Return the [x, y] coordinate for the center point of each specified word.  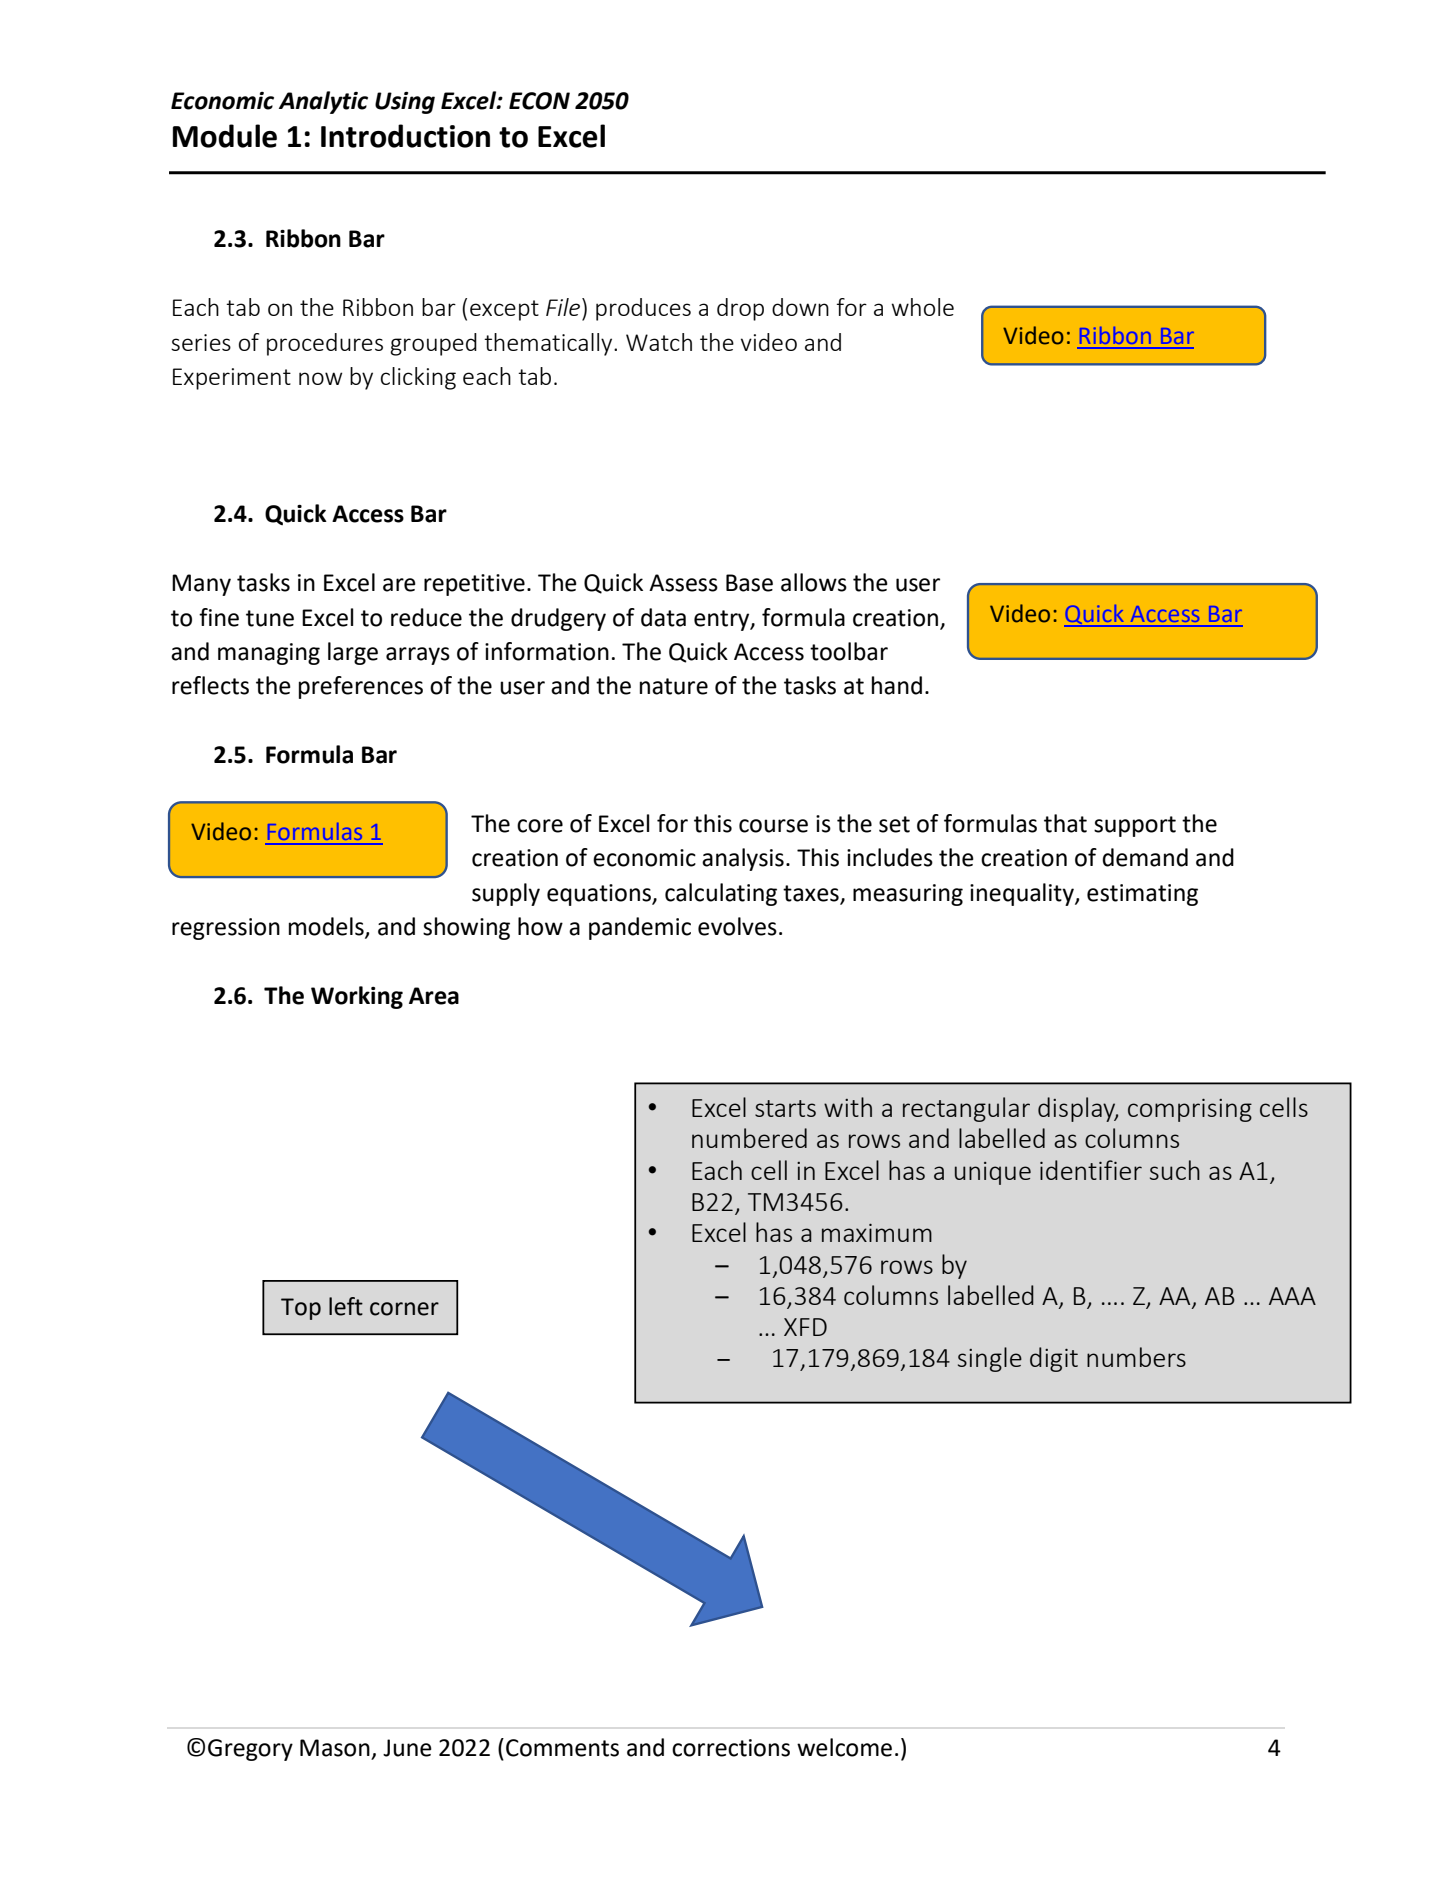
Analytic [323, 102]
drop [740, 309]
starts [785, 1108]
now [320, 378]
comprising [1190, 1110]
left [346, 1306]
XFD [805, 1327]
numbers [1136, 1357]
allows [814, 582]
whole [922, 307]
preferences [361, 687]
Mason [335, 1748]
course [773, 826]
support [1135, 826]
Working [357, 997]
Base [749, 583]
